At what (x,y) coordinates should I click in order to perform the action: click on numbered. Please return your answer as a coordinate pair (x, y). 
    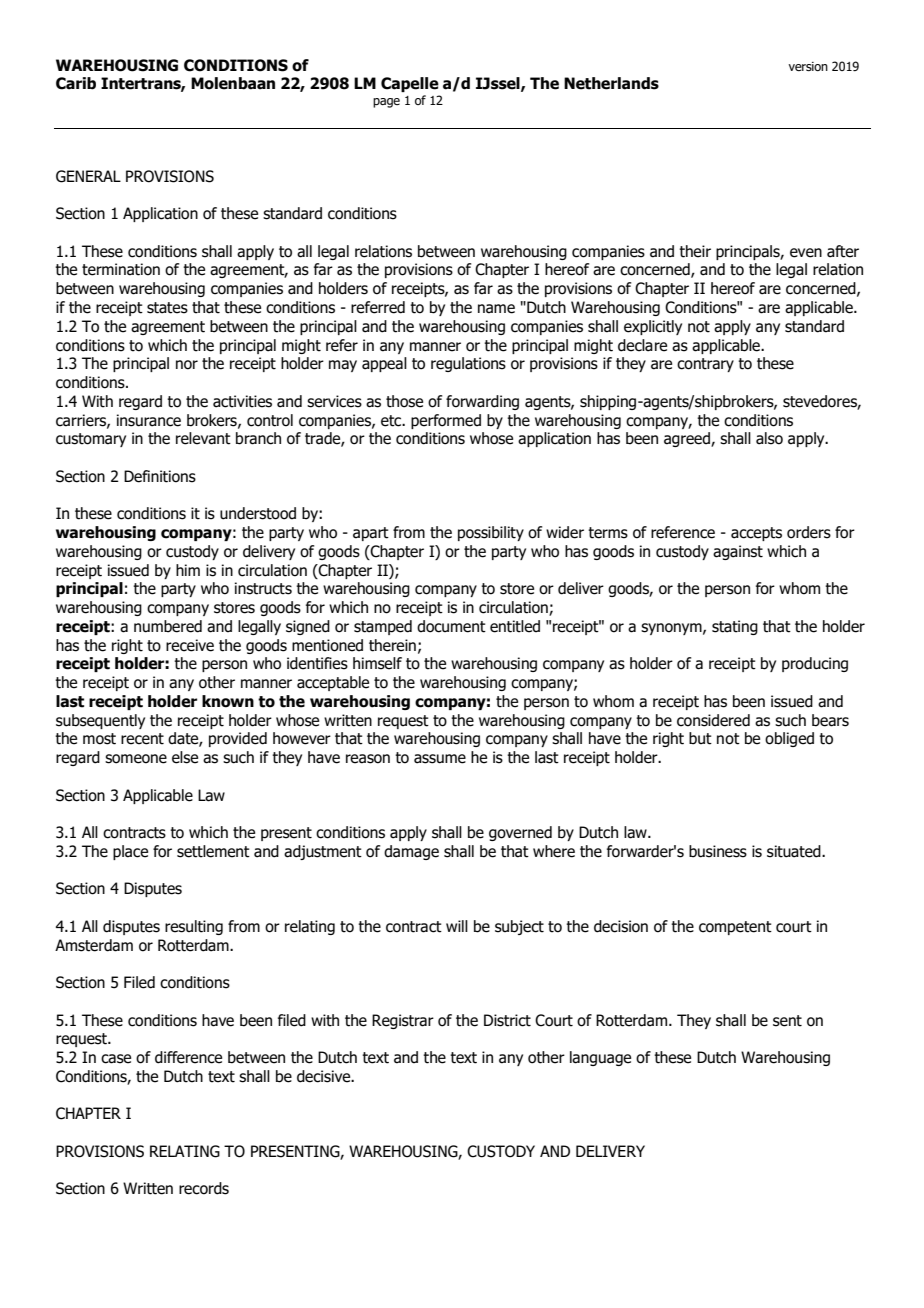
    Looking at the image, I should click on (168, 626).
